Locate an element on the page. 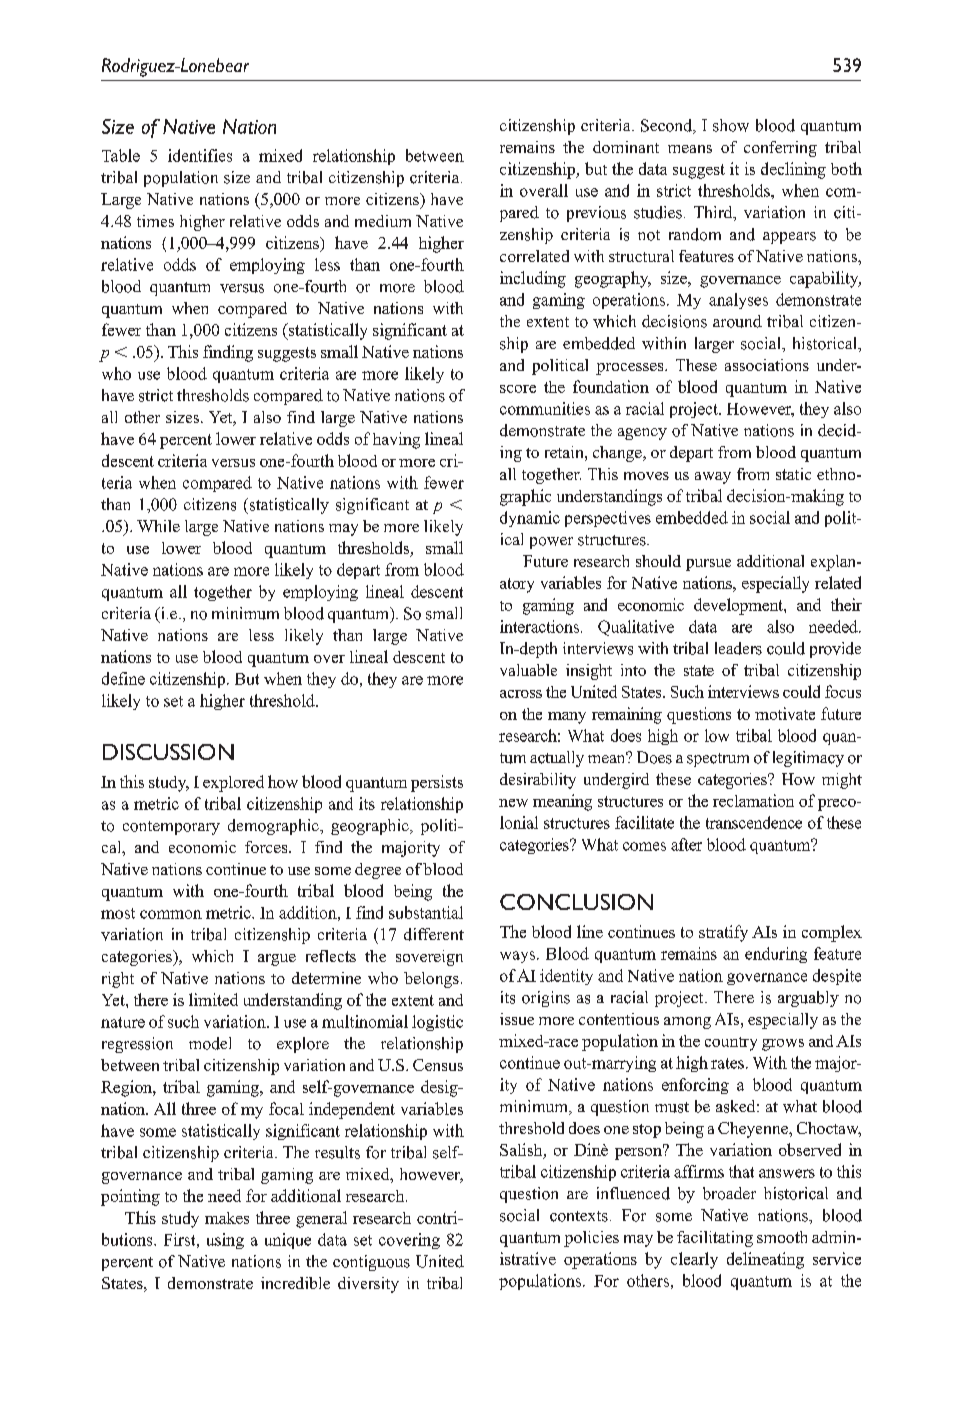 The height and width of the document is (1409, 963). identifies is located at coordinates (200, 155).
